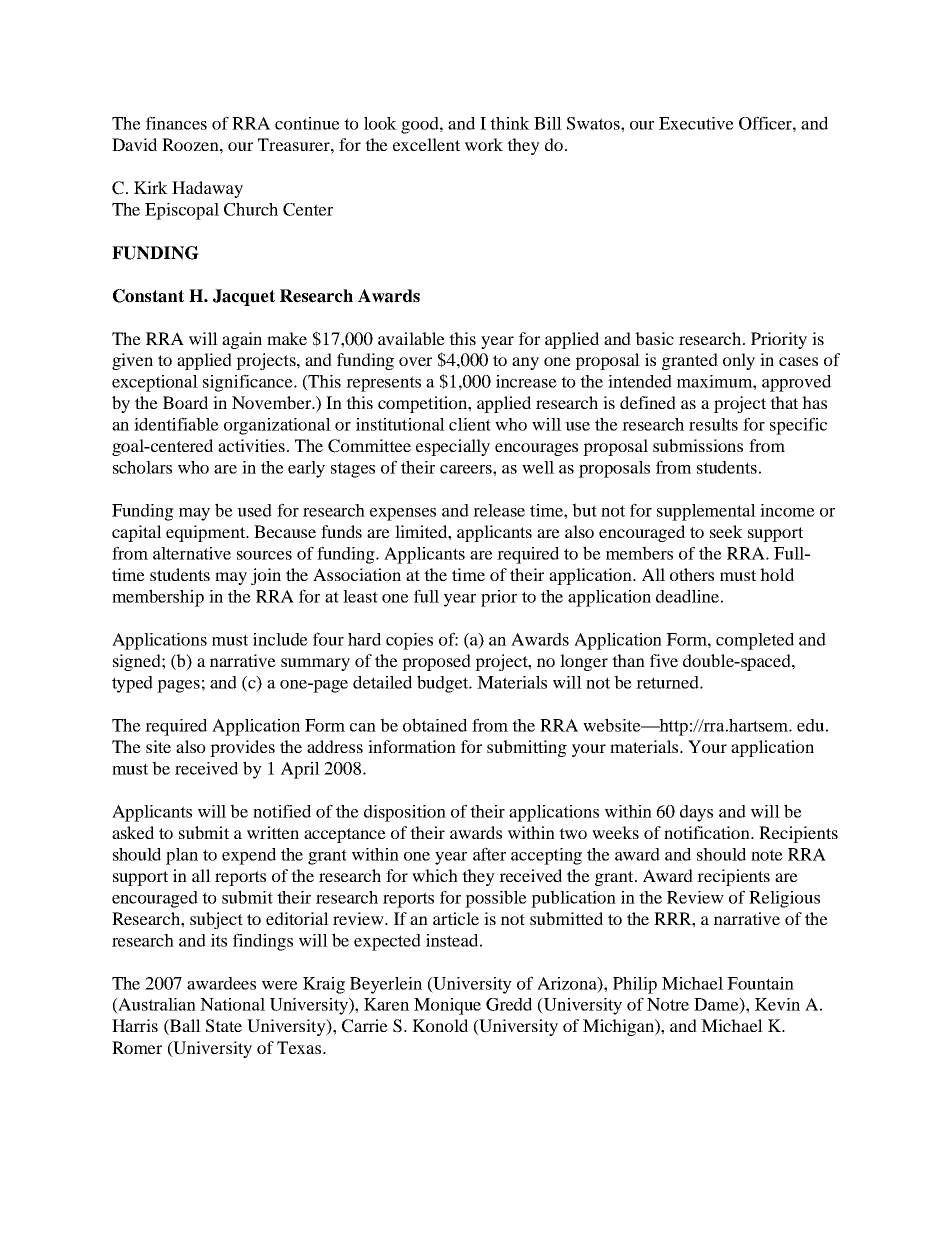  What do you see at coordinates (224, 1026) in the screenshot?
I see `State` at bounding box center [224, 1026].
